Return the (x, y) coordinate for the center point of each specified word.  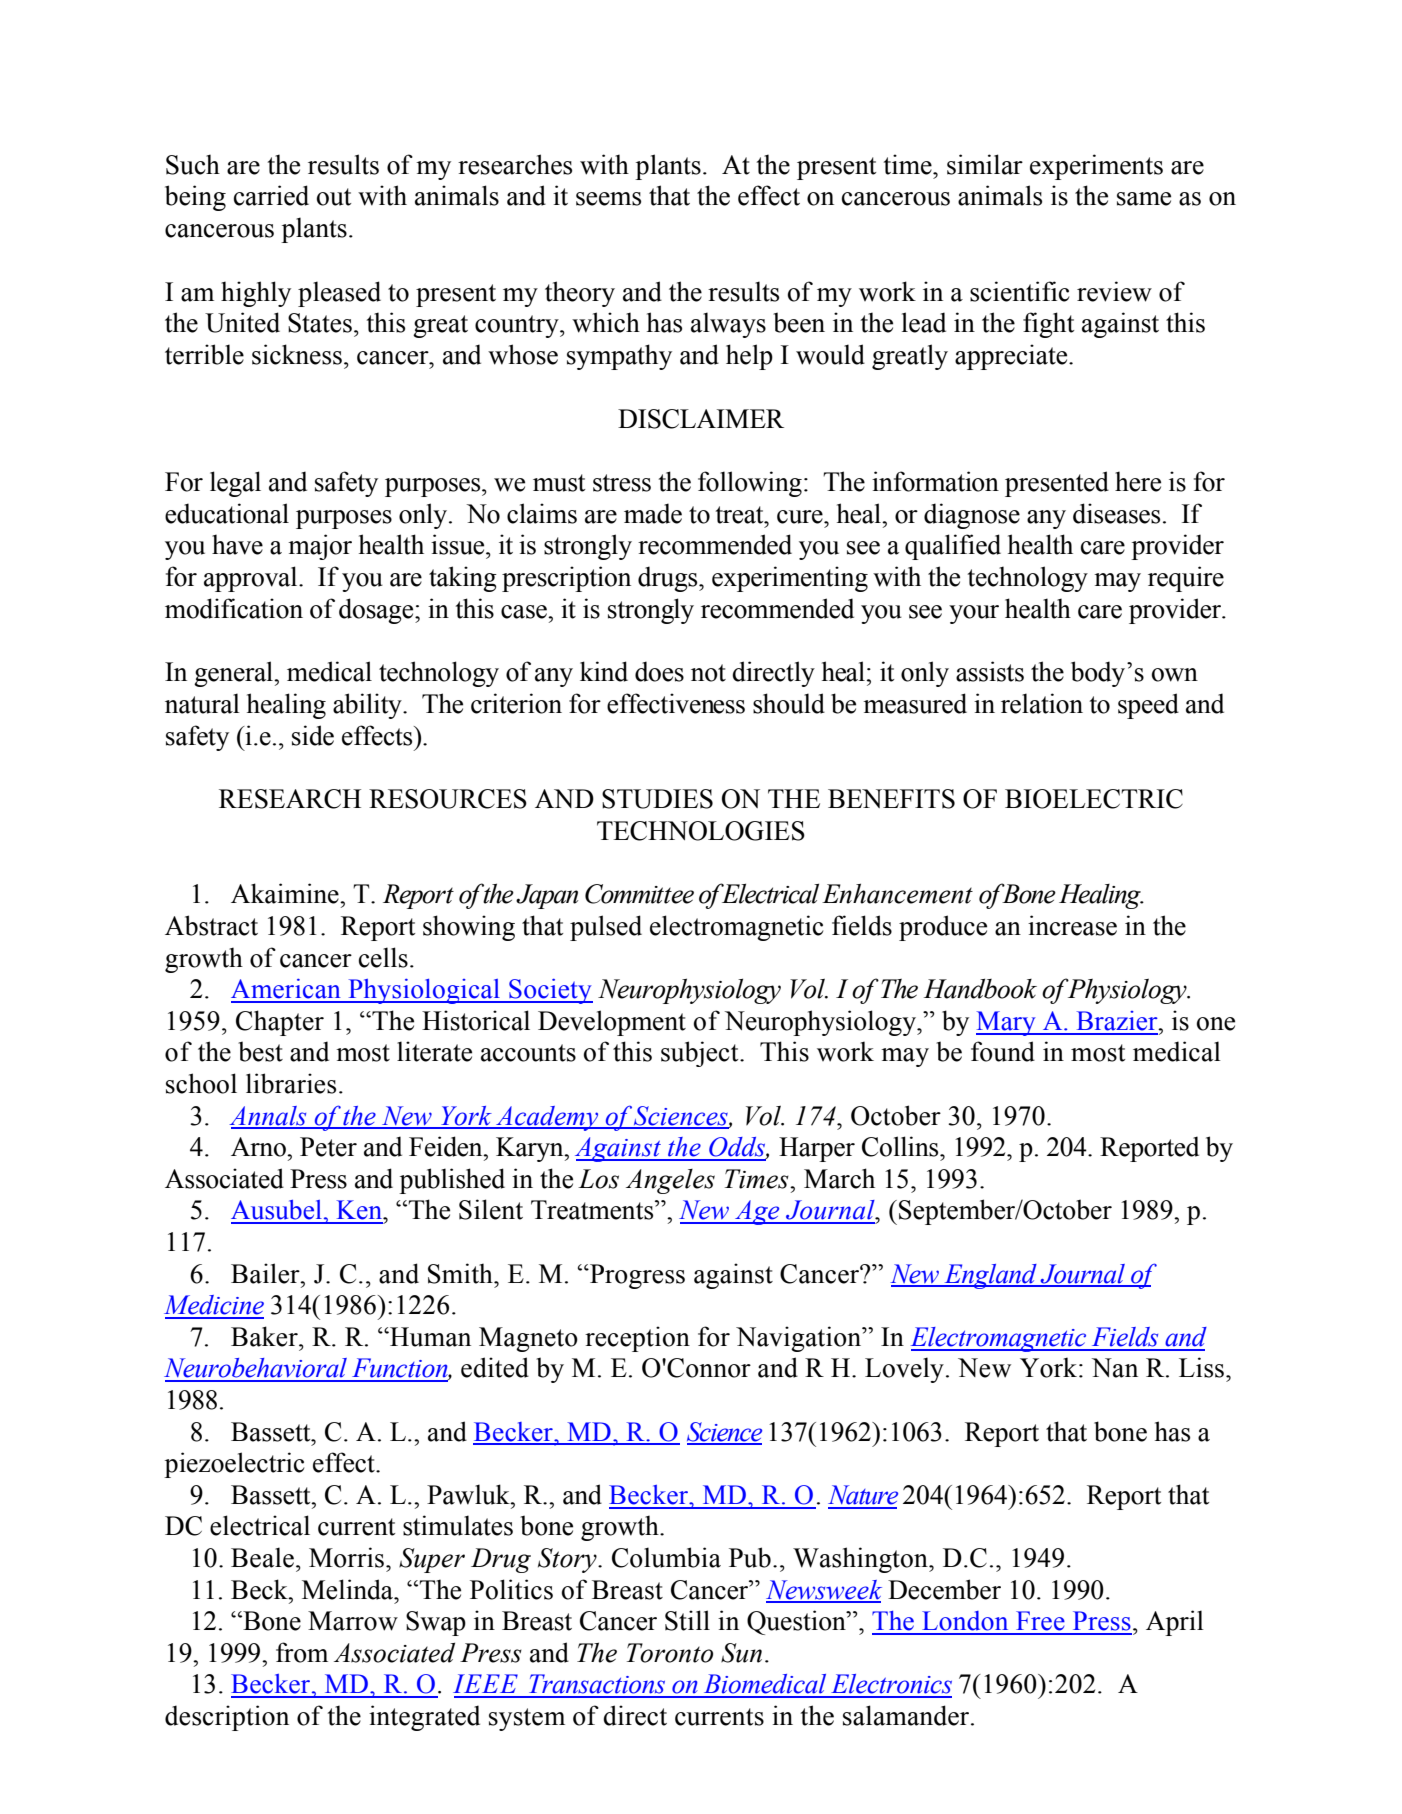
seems (608, 199)
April (1175, 1623)
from (302, 1652)
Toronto (670, 1653)
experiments (1096, 167)
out (334, 197)
